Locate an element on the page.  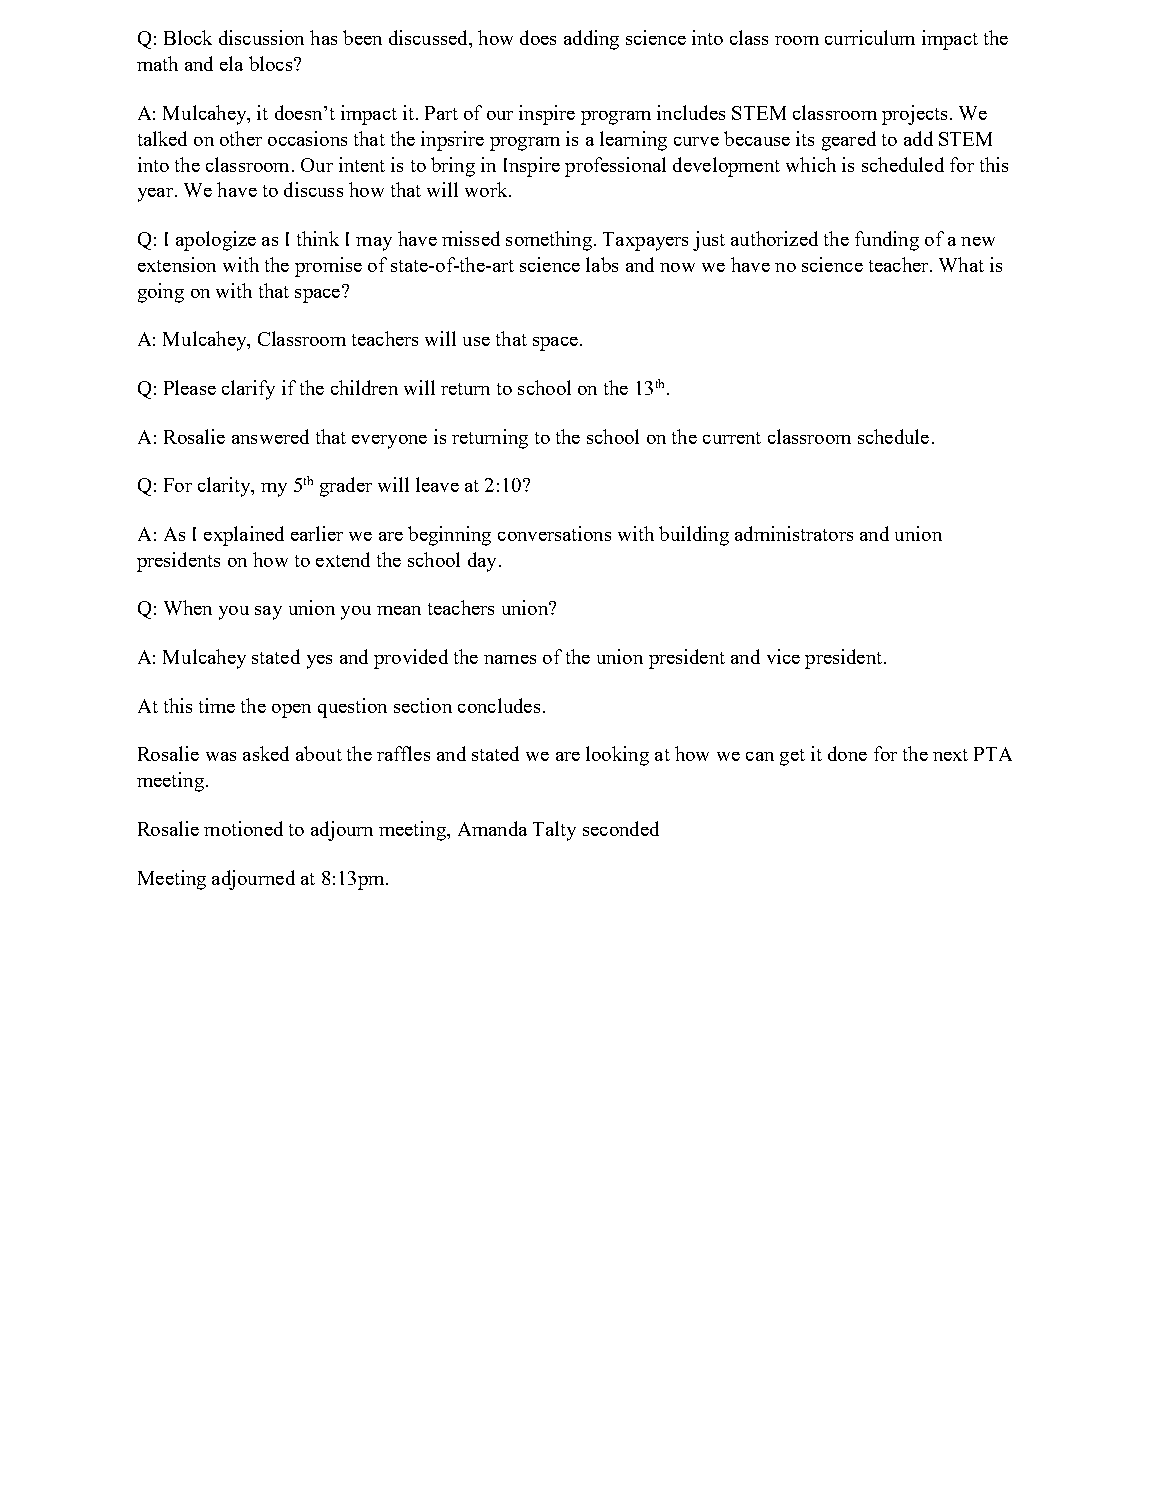
blocs is located at coordinates (270, 63).
